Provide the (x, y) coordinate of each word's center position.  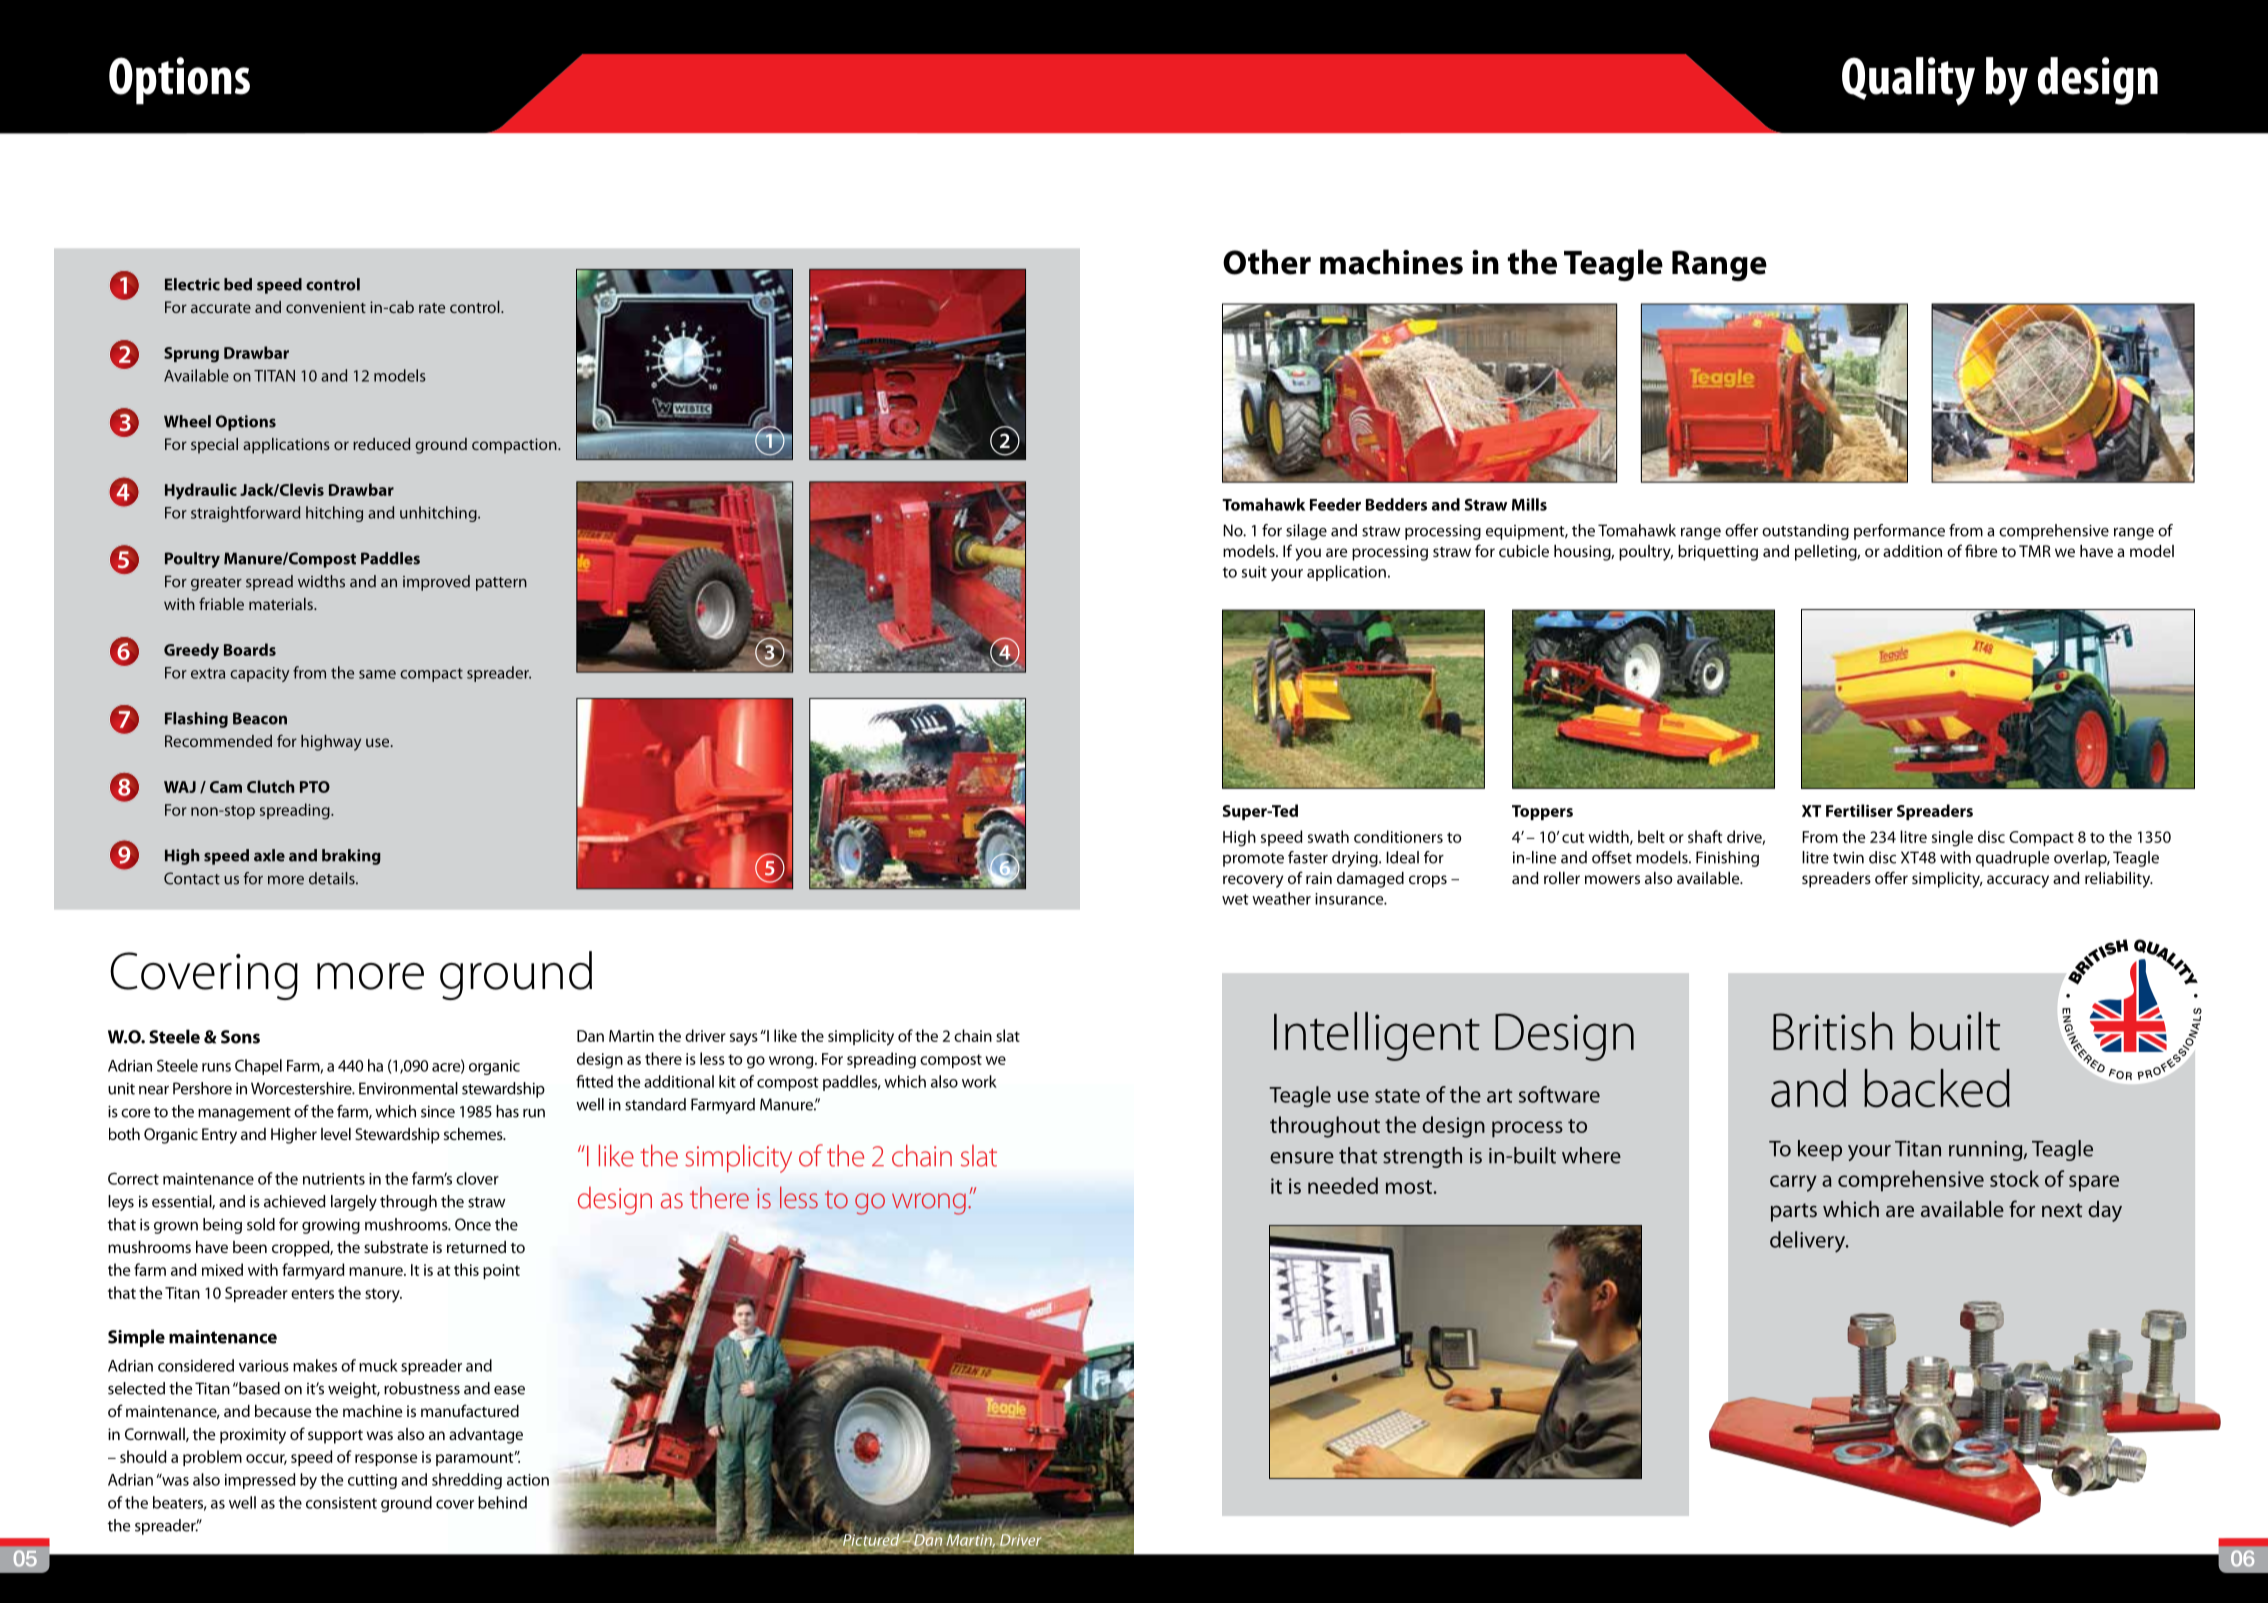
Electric (192, 284)
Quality (1908, 81)
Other (1267, 262)
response (386, 1460)
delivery (1809, 1242)
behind (502, 1502)
